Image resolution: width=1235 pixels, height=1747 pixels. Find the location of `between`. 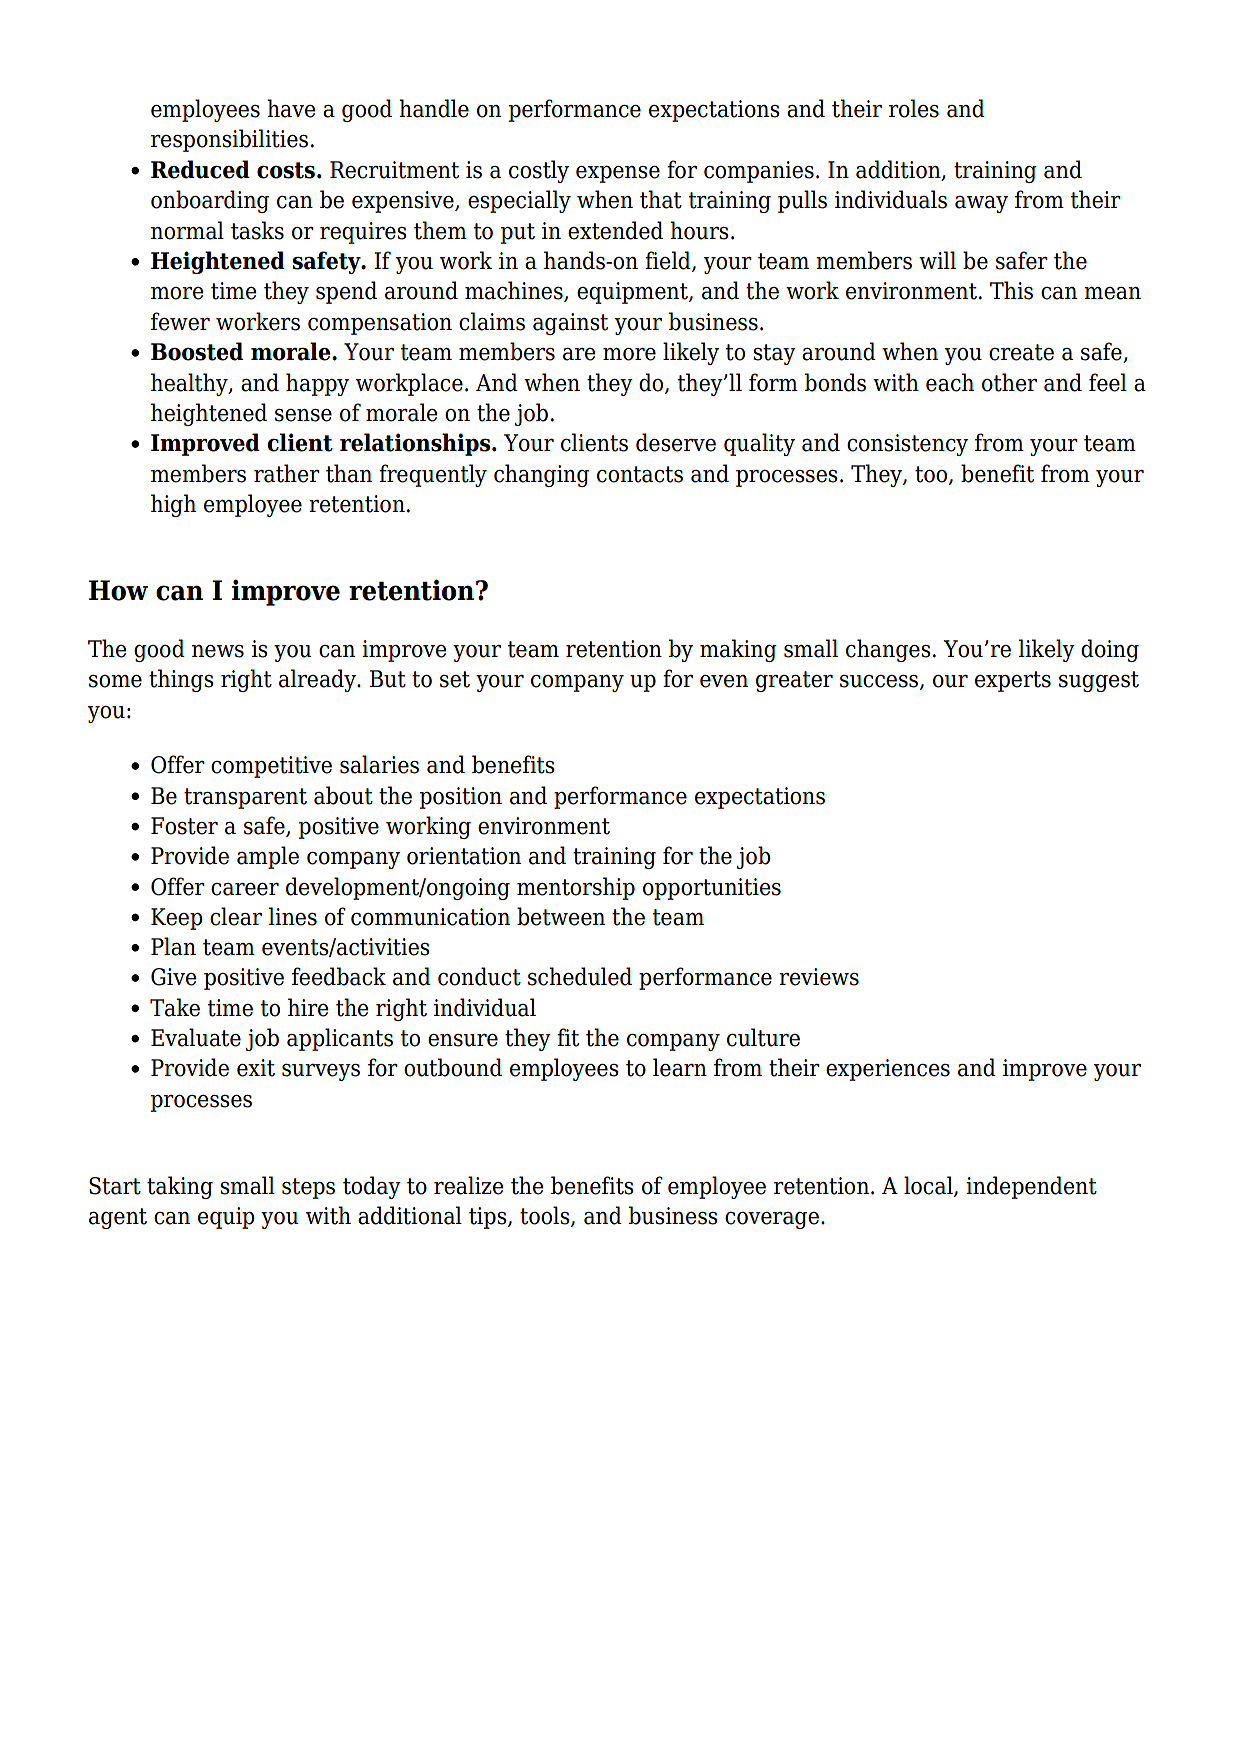

between is located at coordinates (561, 916).
